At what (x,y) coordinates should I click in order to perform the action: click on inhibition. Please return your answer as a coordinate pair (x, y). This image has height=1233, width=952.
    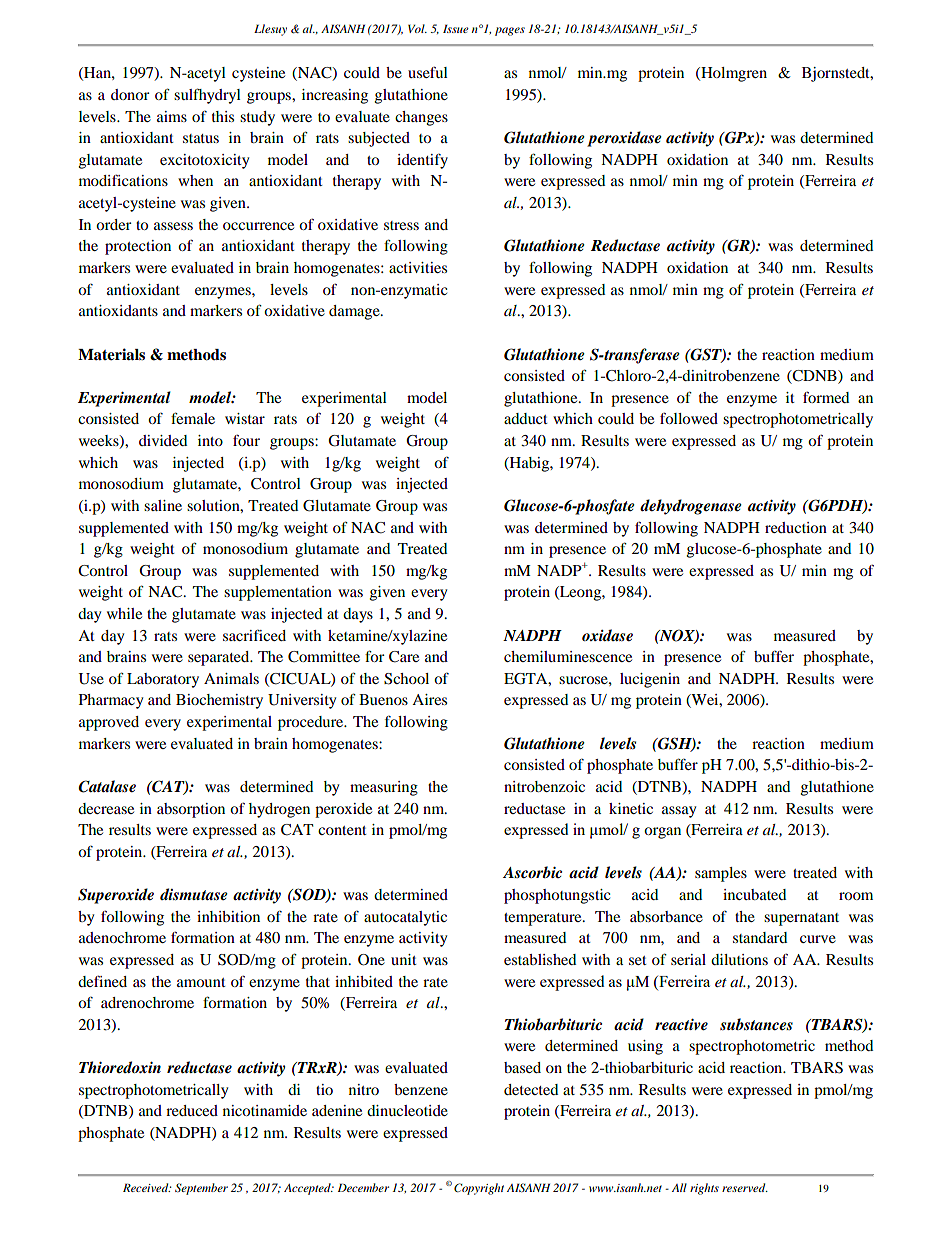
    Looking at the image, I should click on (228, 916).
